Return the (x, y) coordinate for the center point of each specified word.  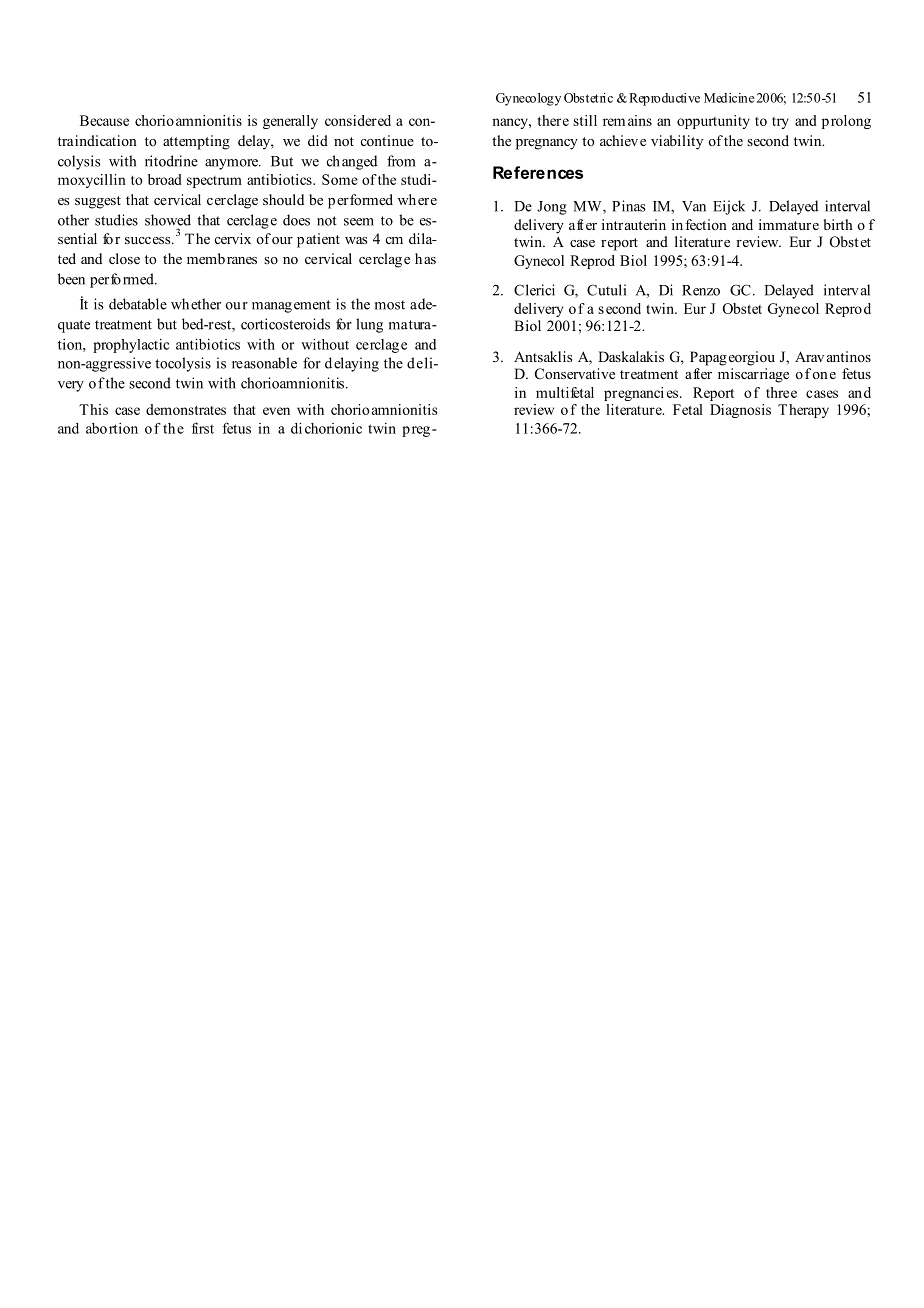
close (124, 258)
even (276, 411)
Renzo (701, 290)
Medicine (729, 98)
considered (358, 120)
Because (104, 120)
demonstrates (186, 409)
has (425, 258)
